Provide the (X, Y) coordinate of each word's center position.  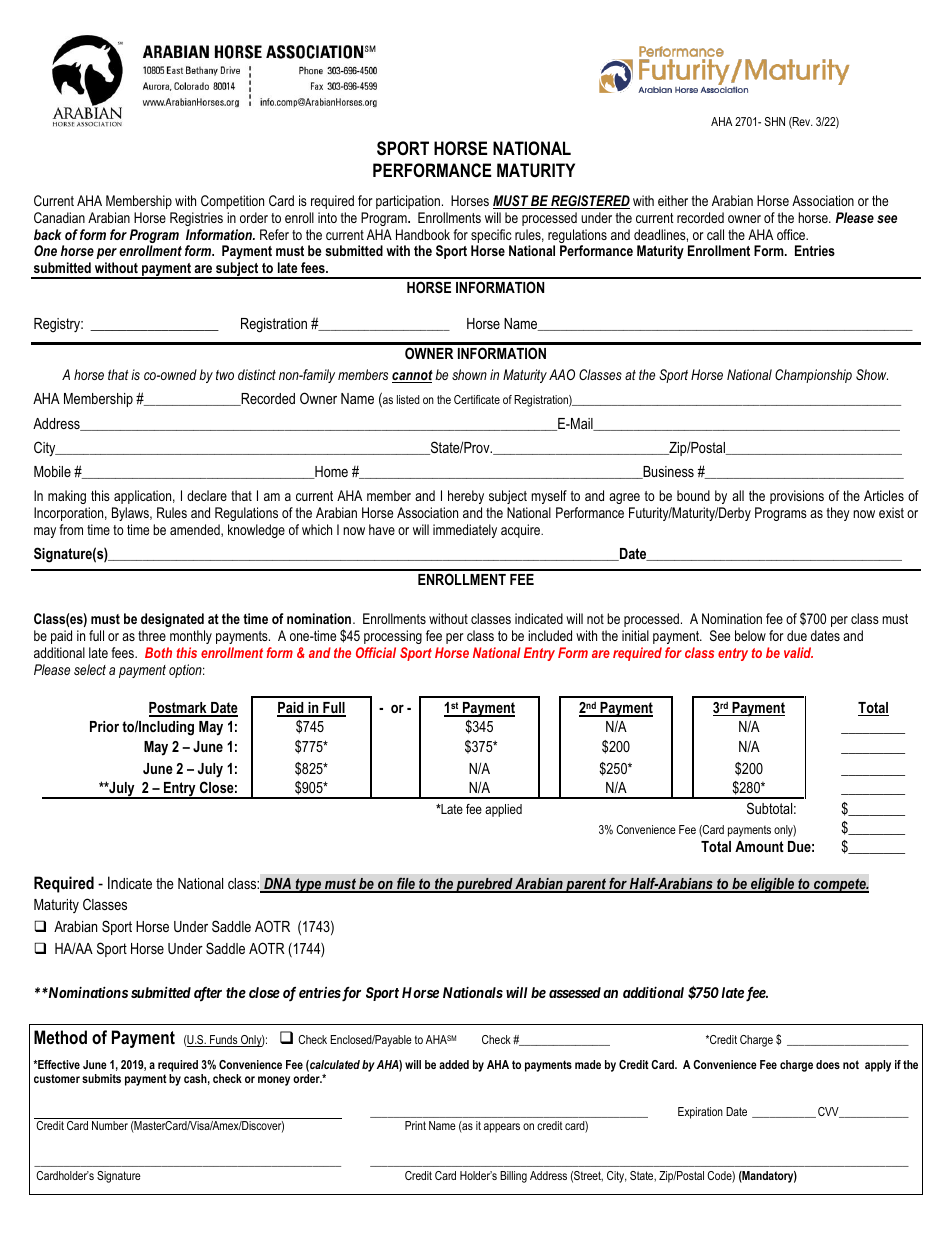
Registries (196, 219)
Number (110, 1125)
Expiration (700, 1113)
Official (376, 652)
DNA (277, 885)
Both (158, 652)
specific (491, 236)
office (792, 234)
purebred (484, 885)
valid (798, 652)
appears (502, 1128)
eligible (773, 885)
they (838, 514)
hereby (466, 497)
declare (207, 495)
